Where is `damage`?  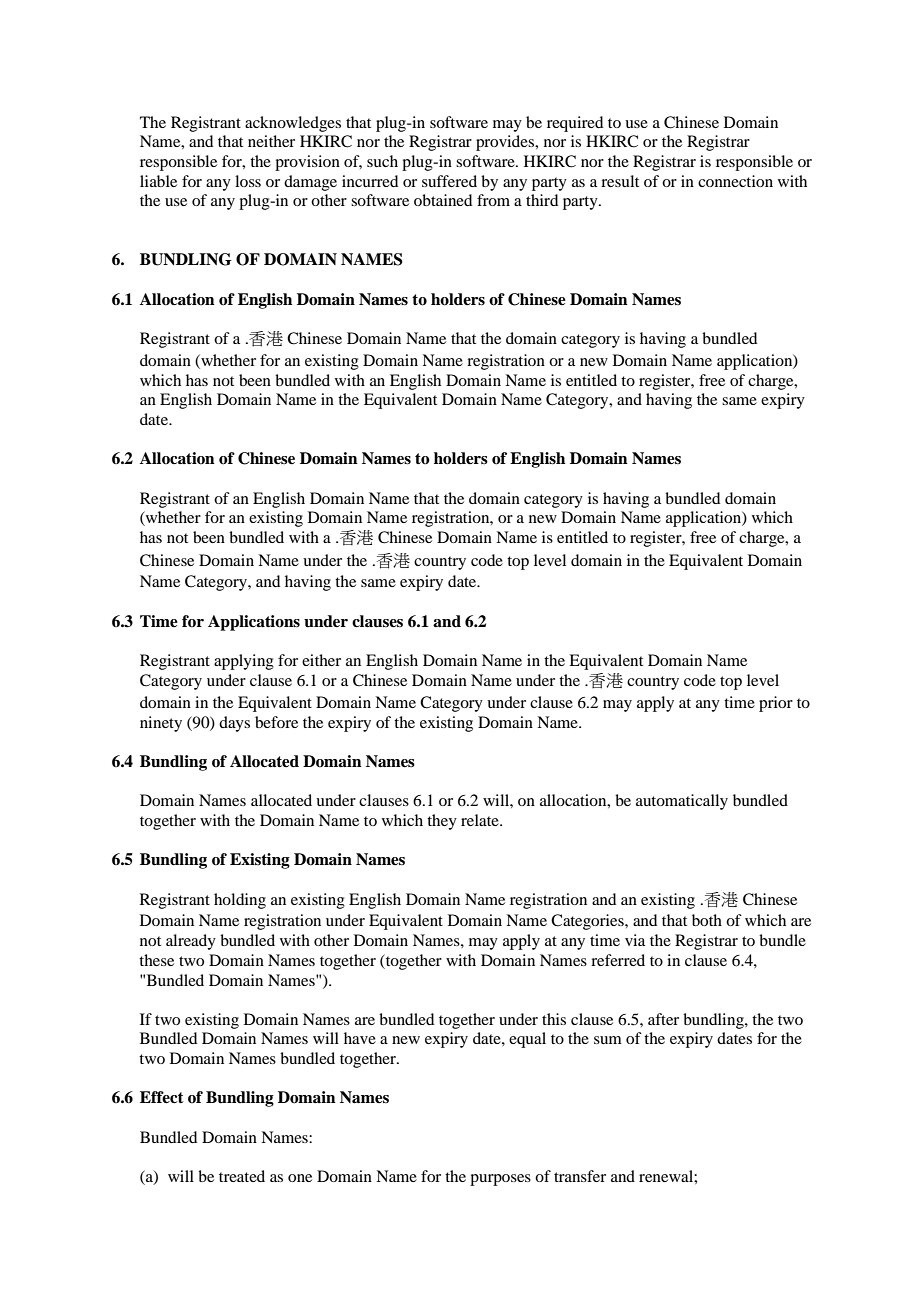
damage is located at coordinates (310, 183).
